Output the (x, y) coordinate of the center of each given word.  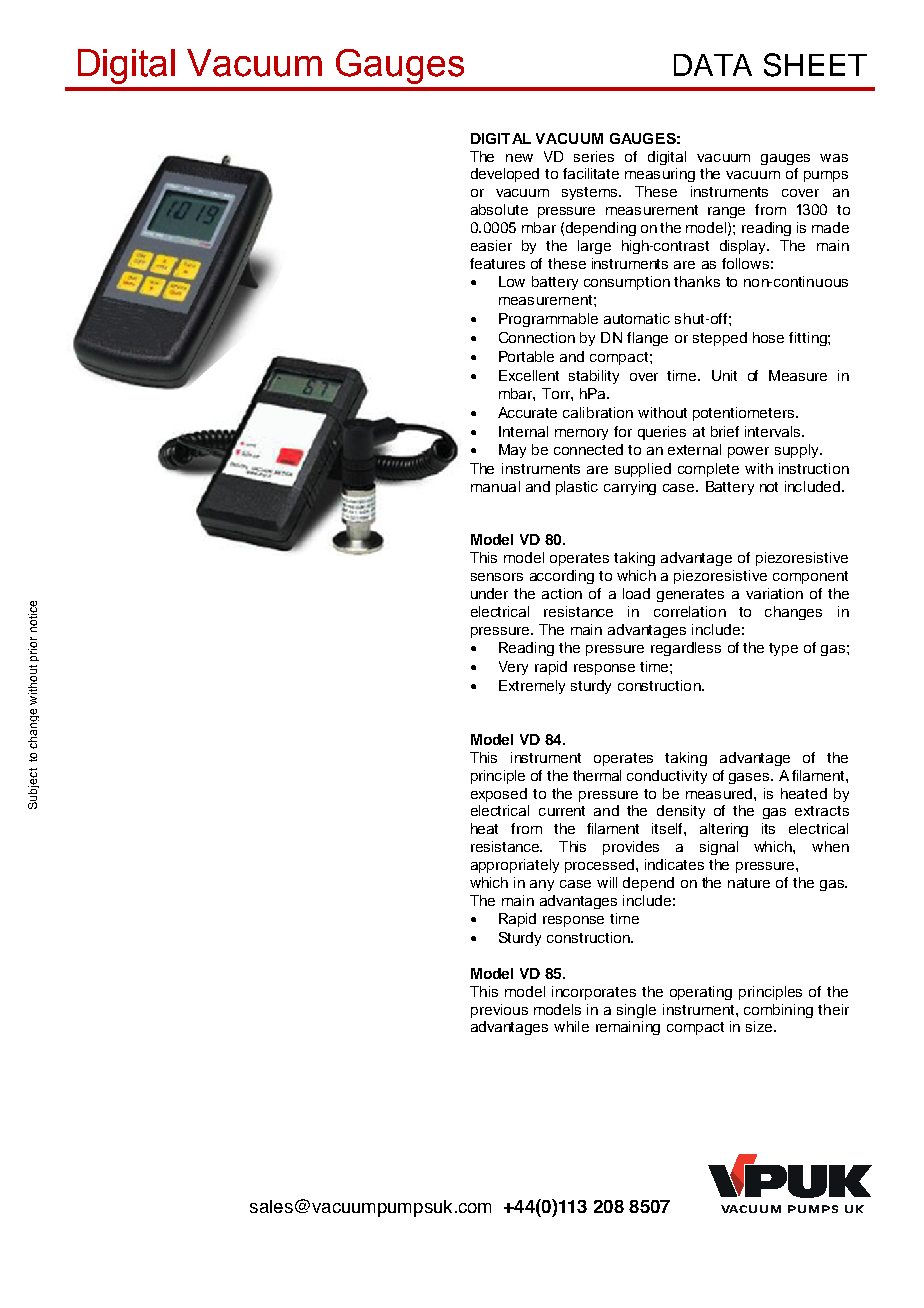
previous (499, 1011)
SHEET (815, 65)
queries (662, 433)
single (636, 1011)
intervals (774, 431)
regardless (686, 649)
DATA (713, 65)
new (519, 158)
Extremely (532, 687)
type (783, 649)
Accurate (527, 412)
